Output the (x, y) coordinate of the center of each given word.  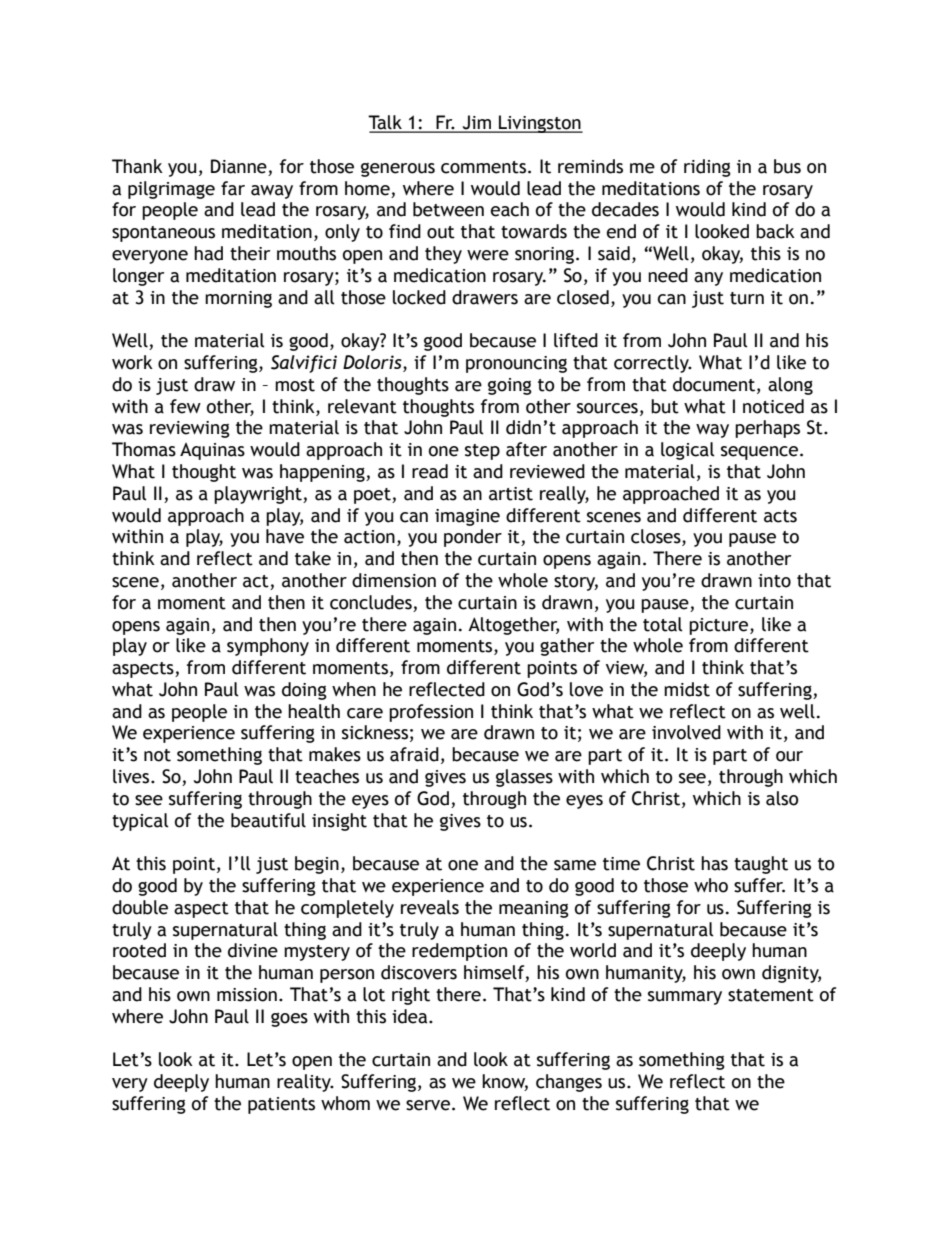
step (482, 452)
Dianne (239, 166)
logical (688, 451)
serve (428, 1105)
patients (281, 1105)
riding (707, 168)
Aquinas (212, 451)
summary (685, 998)
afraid (414, 754)
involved (686, 732)
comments (483, 167)
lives (132, 776)
